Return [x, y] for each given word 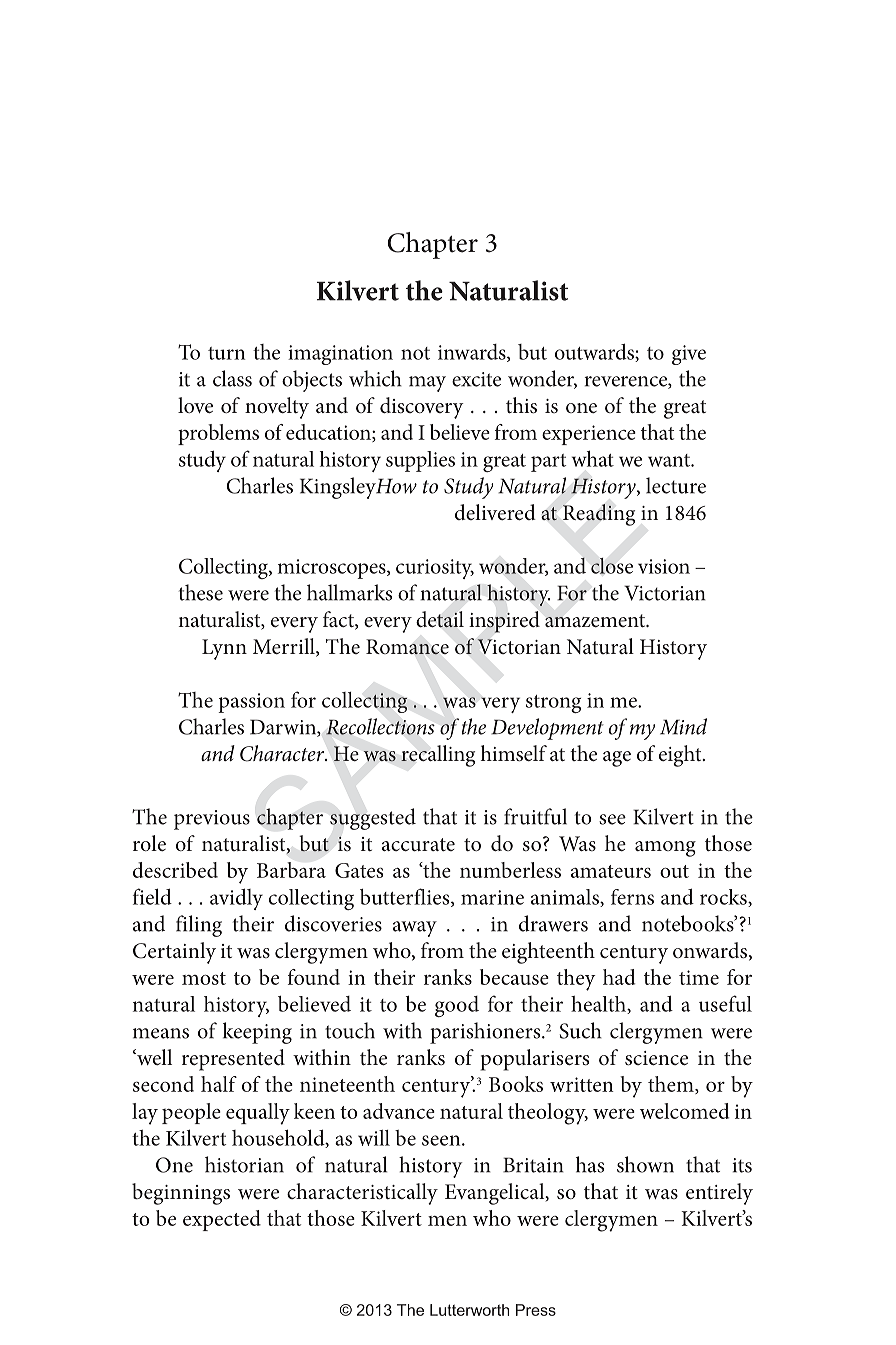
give [689, 355]
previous [212, 820]
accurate [418, 845]
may [427, 384]
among [665, 849]
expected [222, 1220]
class [232, 378]
